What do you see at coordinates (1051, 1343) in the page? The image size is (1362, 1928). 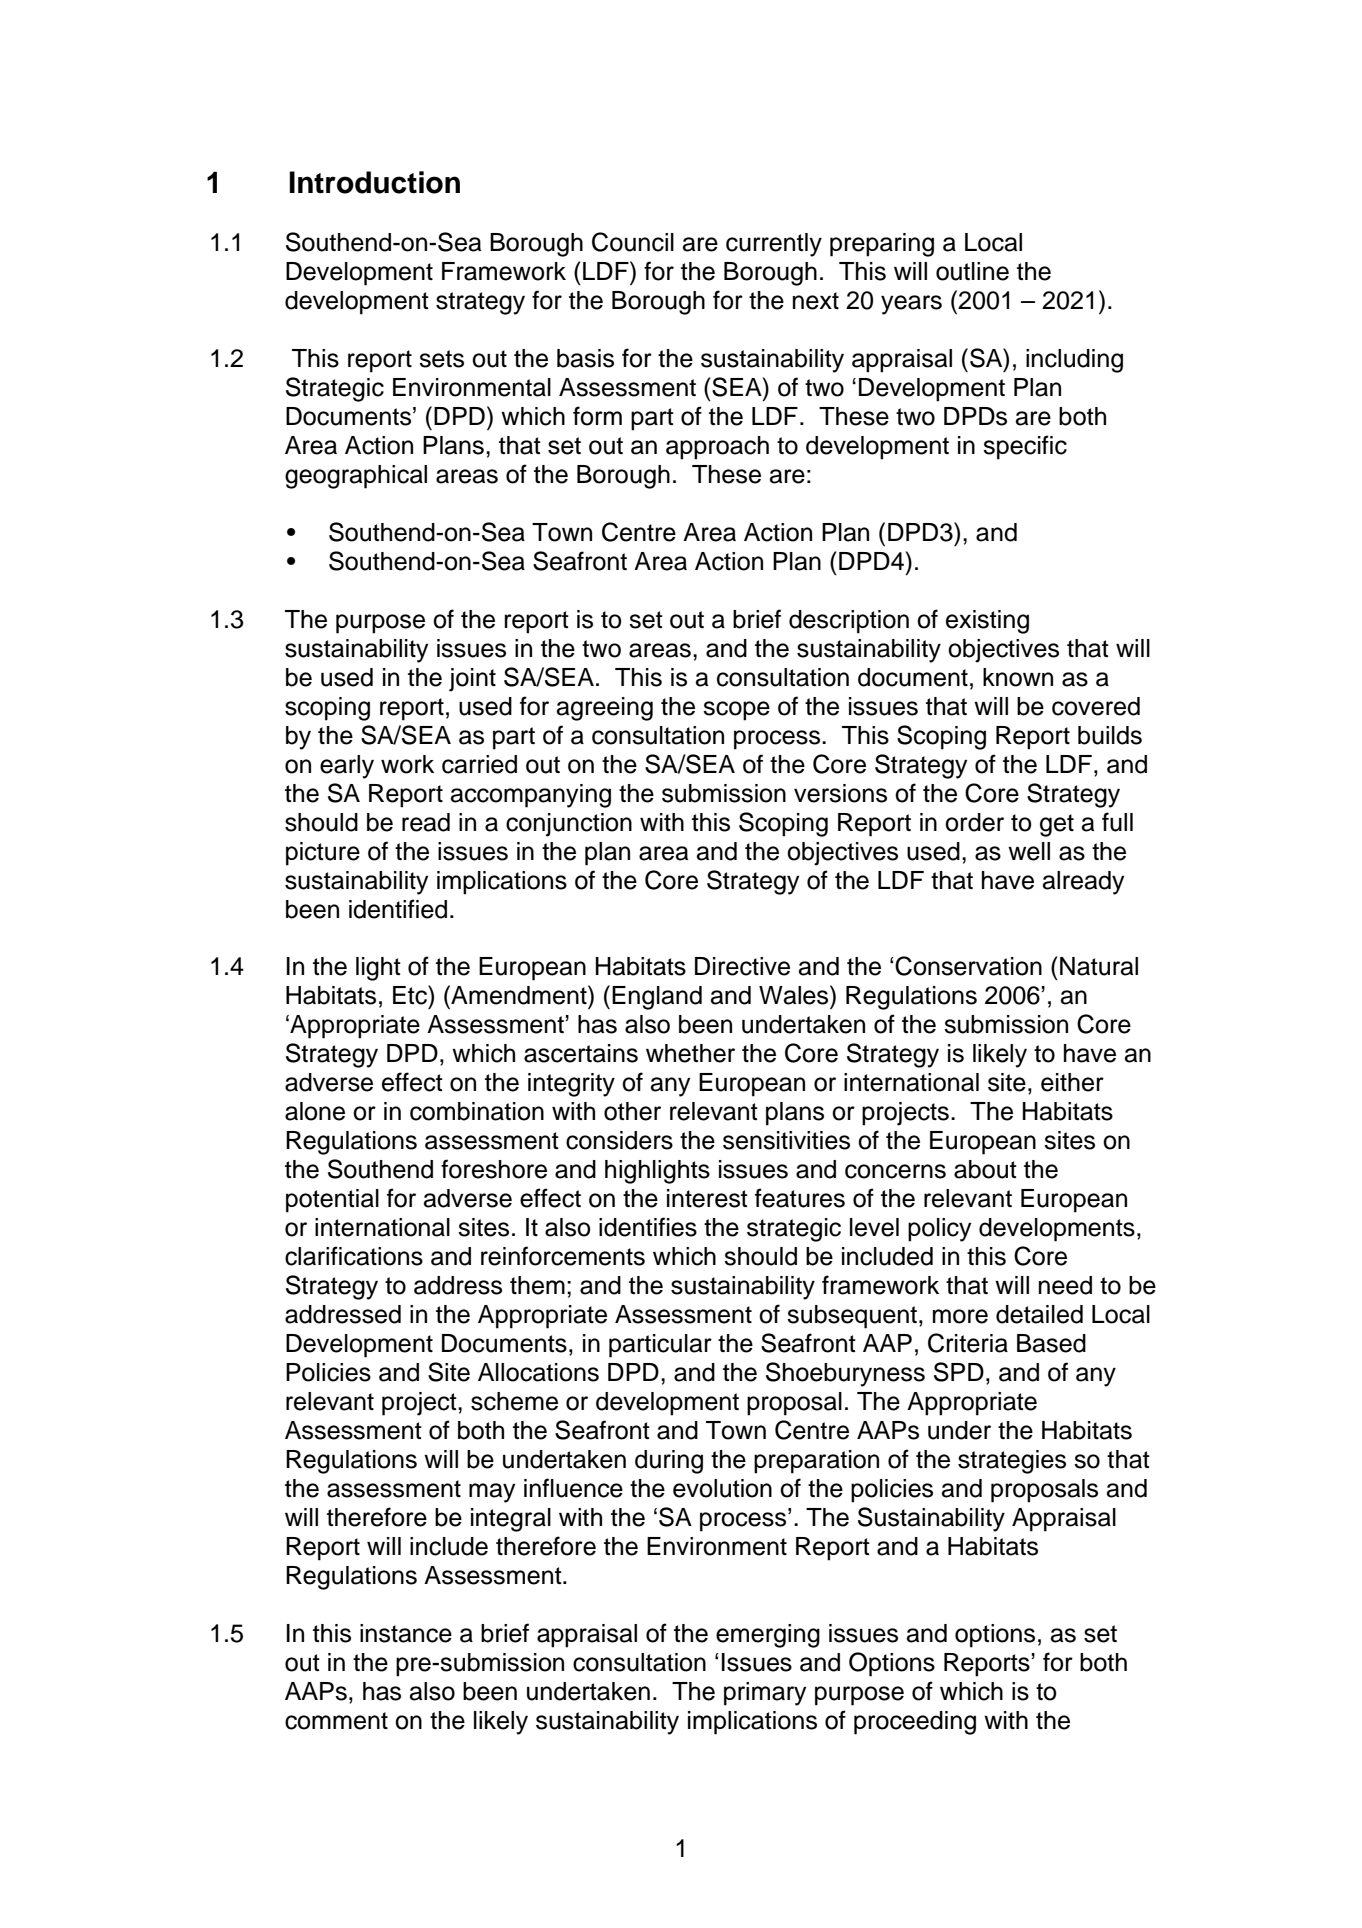 I see `Based` at bounding box center [1051, 1343].
